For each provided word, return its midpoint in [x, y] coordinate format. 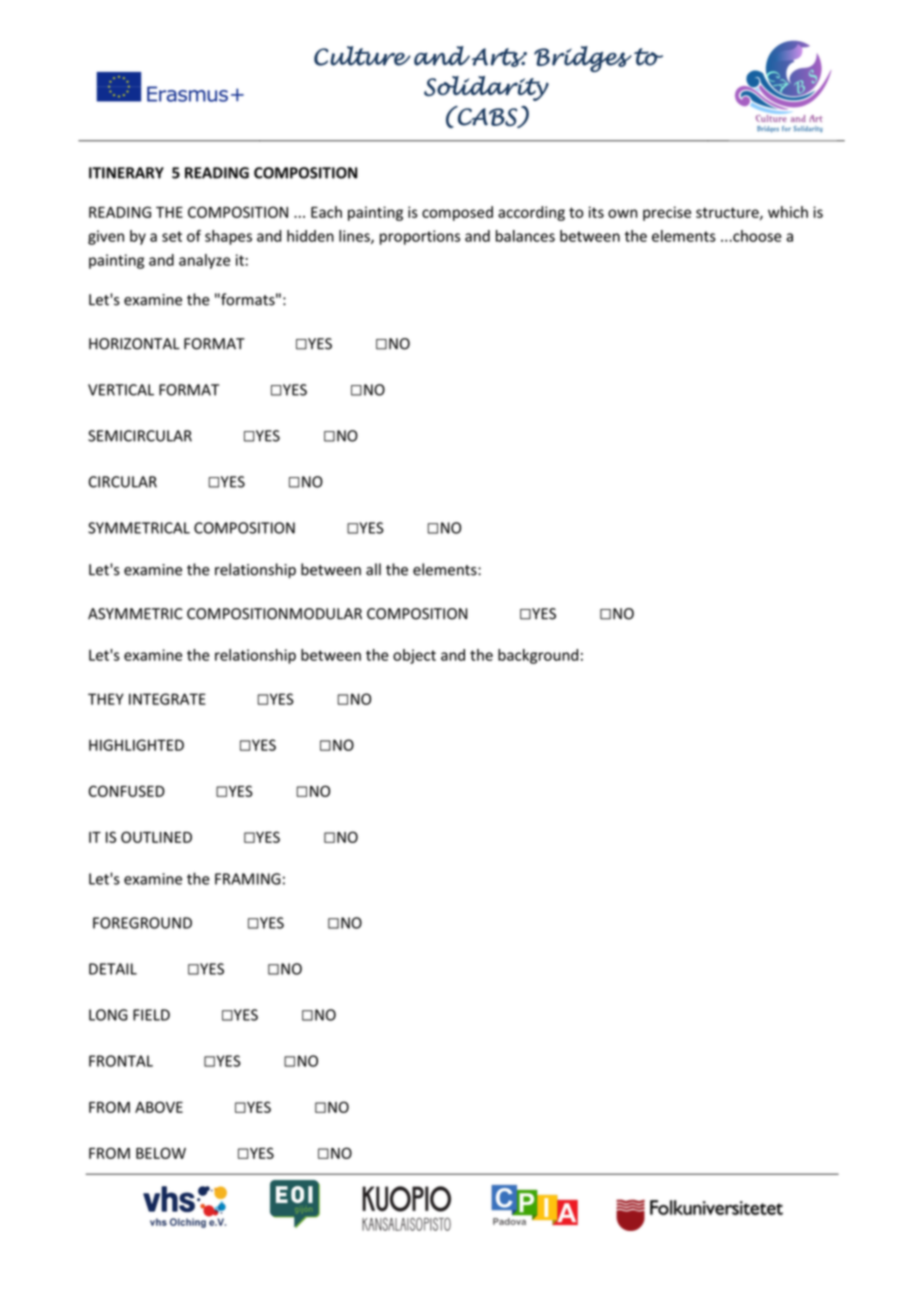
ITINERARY [126, 173]
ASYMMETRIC [135, 614]
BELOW [161, 1153]
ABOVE [159, 1107]
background [538, 656]
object [414, 656]
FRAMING [248, 879]
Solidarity [486, 88]
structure [728, 213]
